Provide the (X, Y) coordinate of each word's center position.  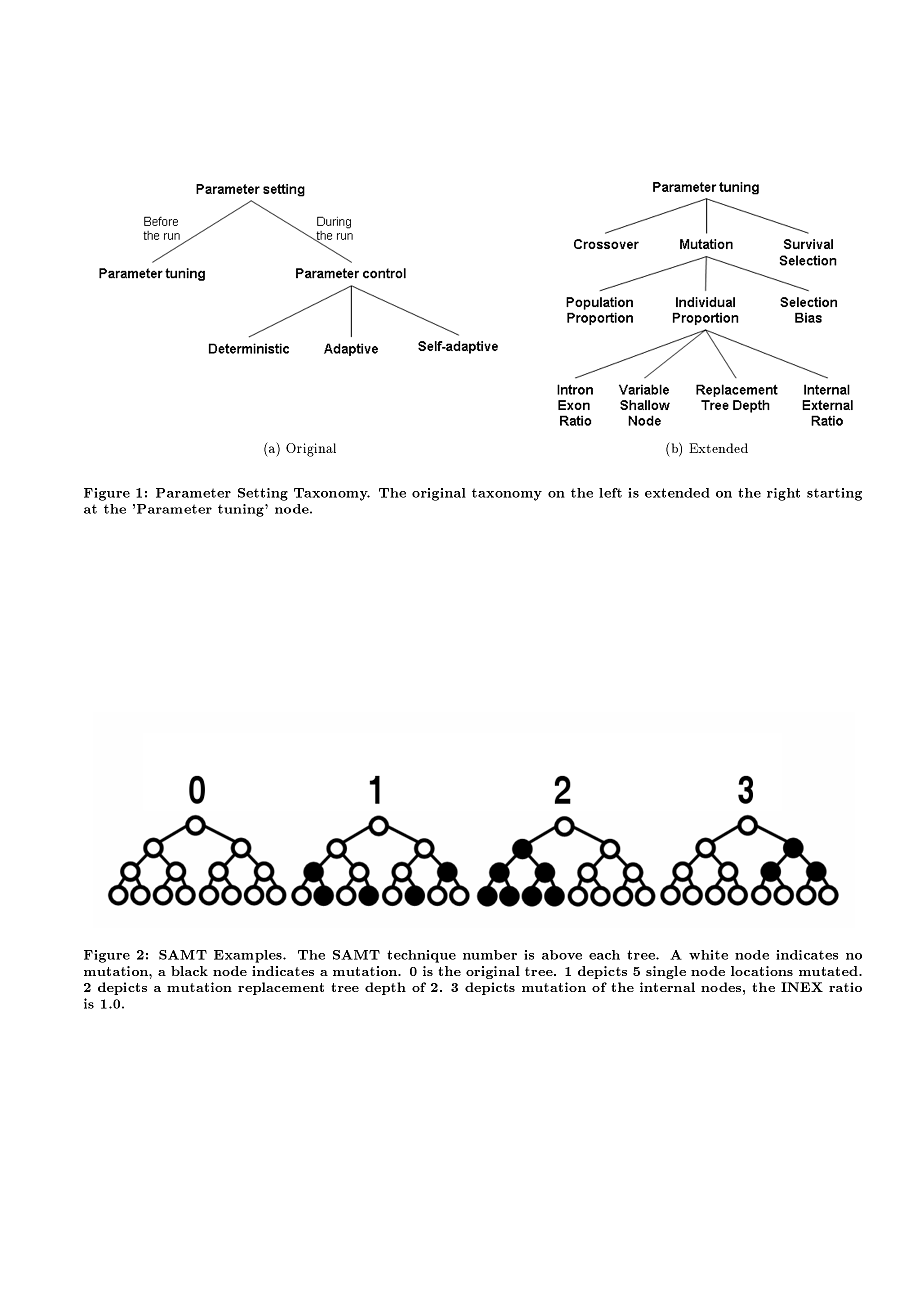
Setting (263, 494)
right (783, 494)
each (604, 955)
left (610, 493)
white (708, 955)
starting (834, 494)
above (562, 955)
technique (421, 956)
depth (385, 988)
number (490, 955)
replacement (281, 988)
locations (762, 971)
